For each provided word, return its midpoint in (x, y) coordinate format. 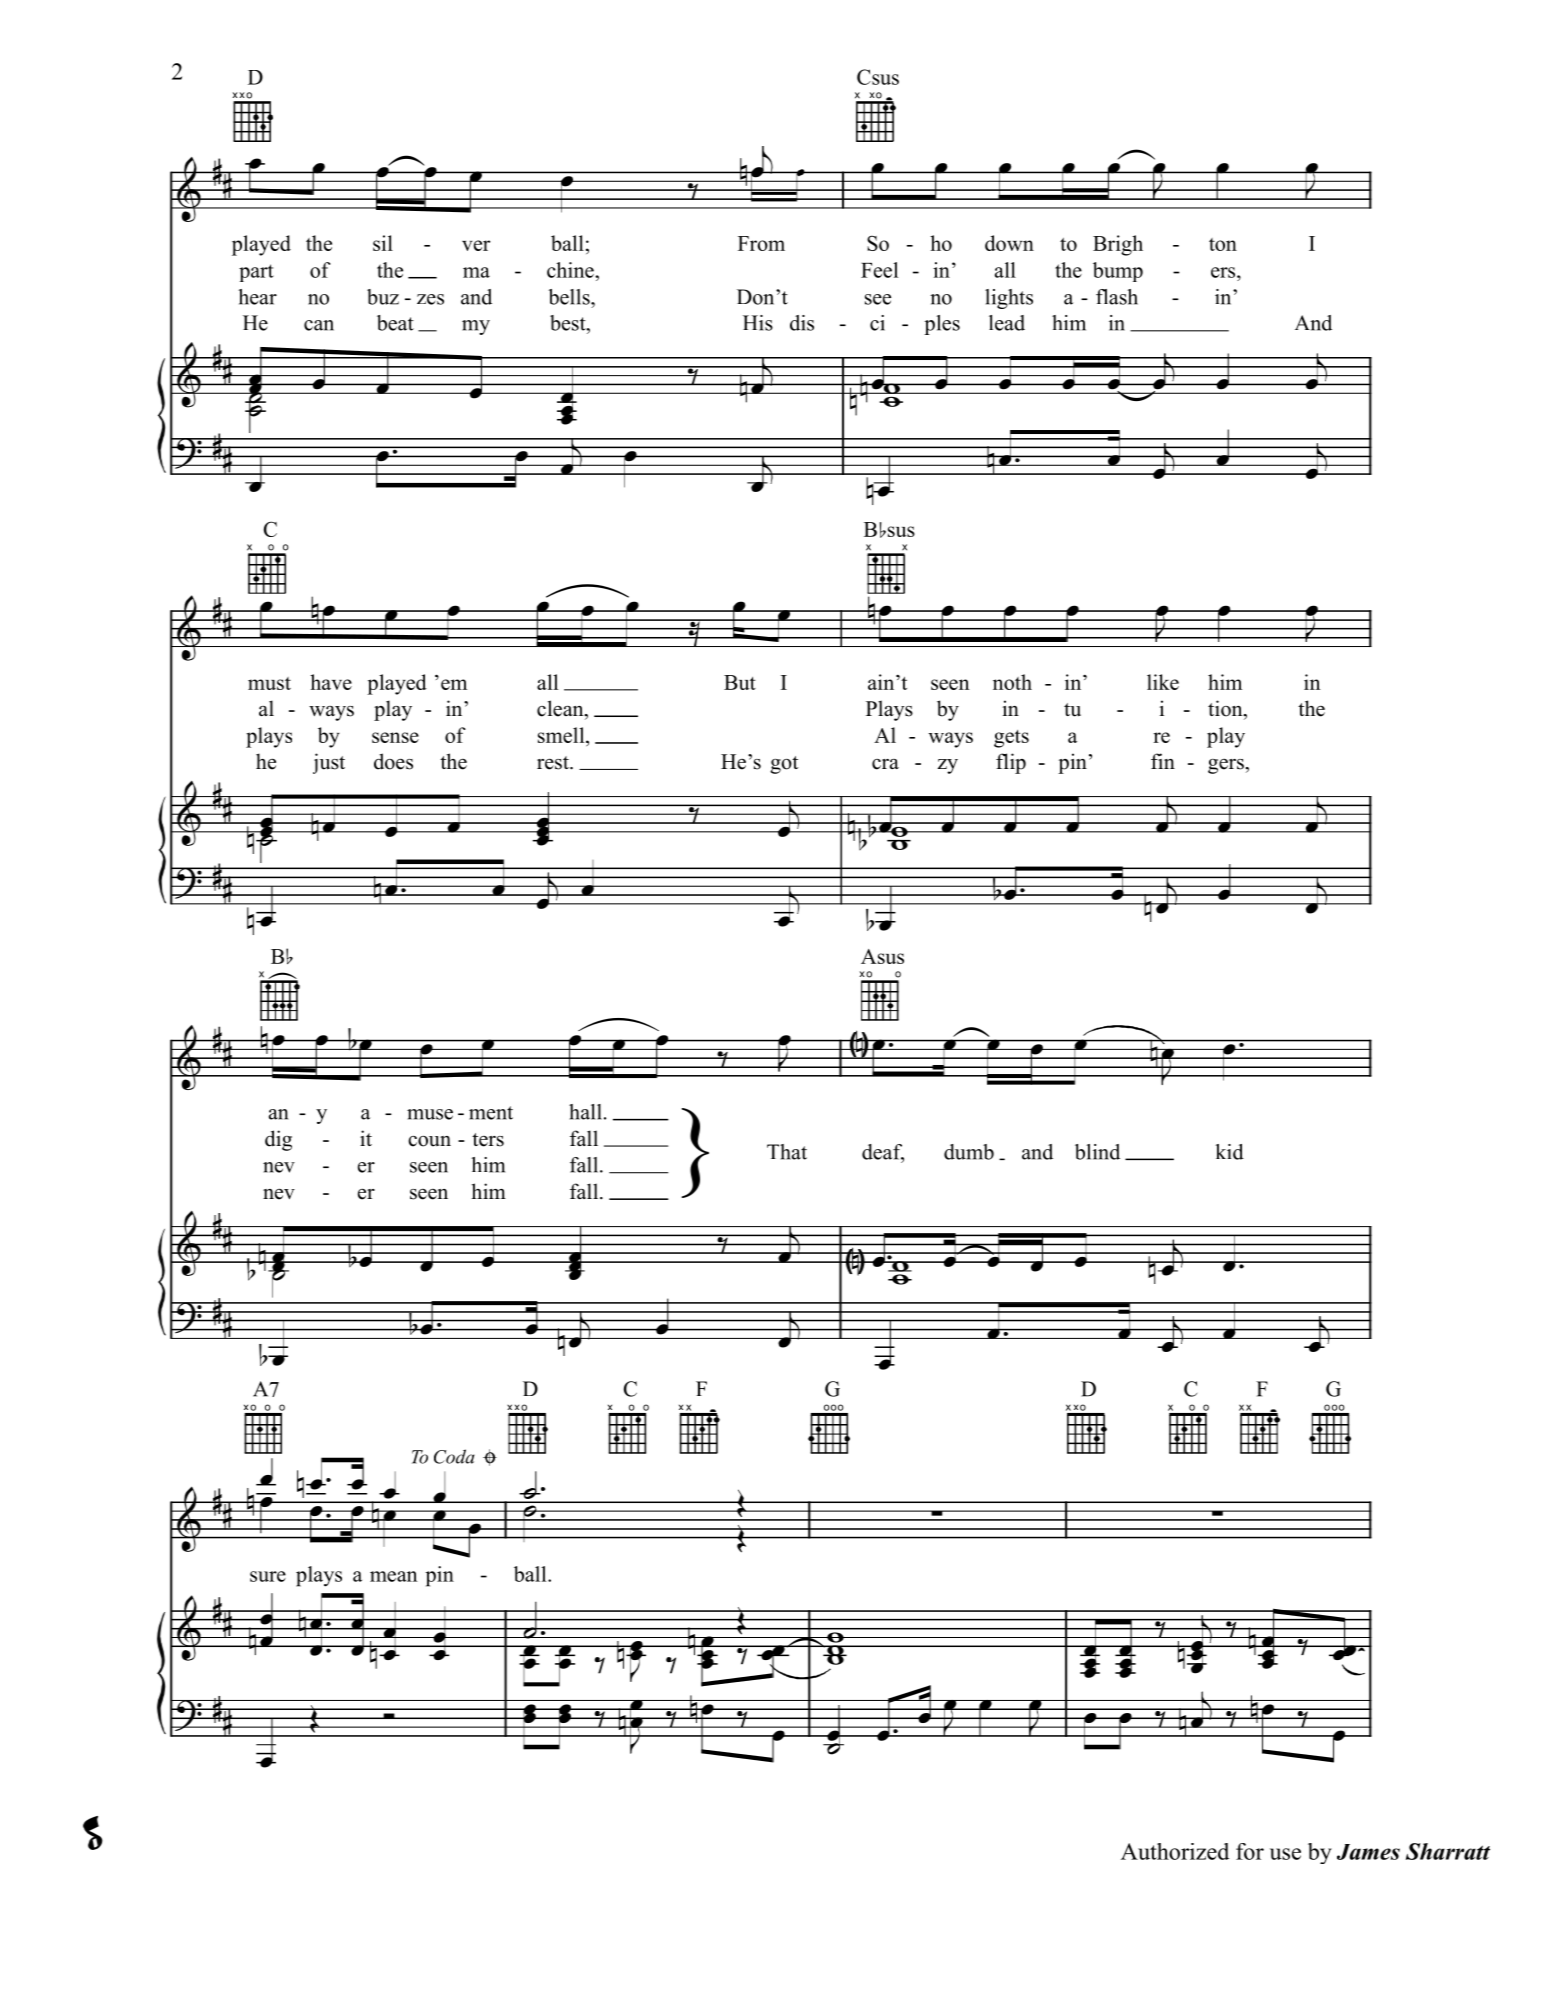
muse (430, 1114)
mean (394, 1576)
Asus (882, 956)
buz (383, 297)
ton (1223, 244)
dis (802, 323)
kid (1229, 1152)
